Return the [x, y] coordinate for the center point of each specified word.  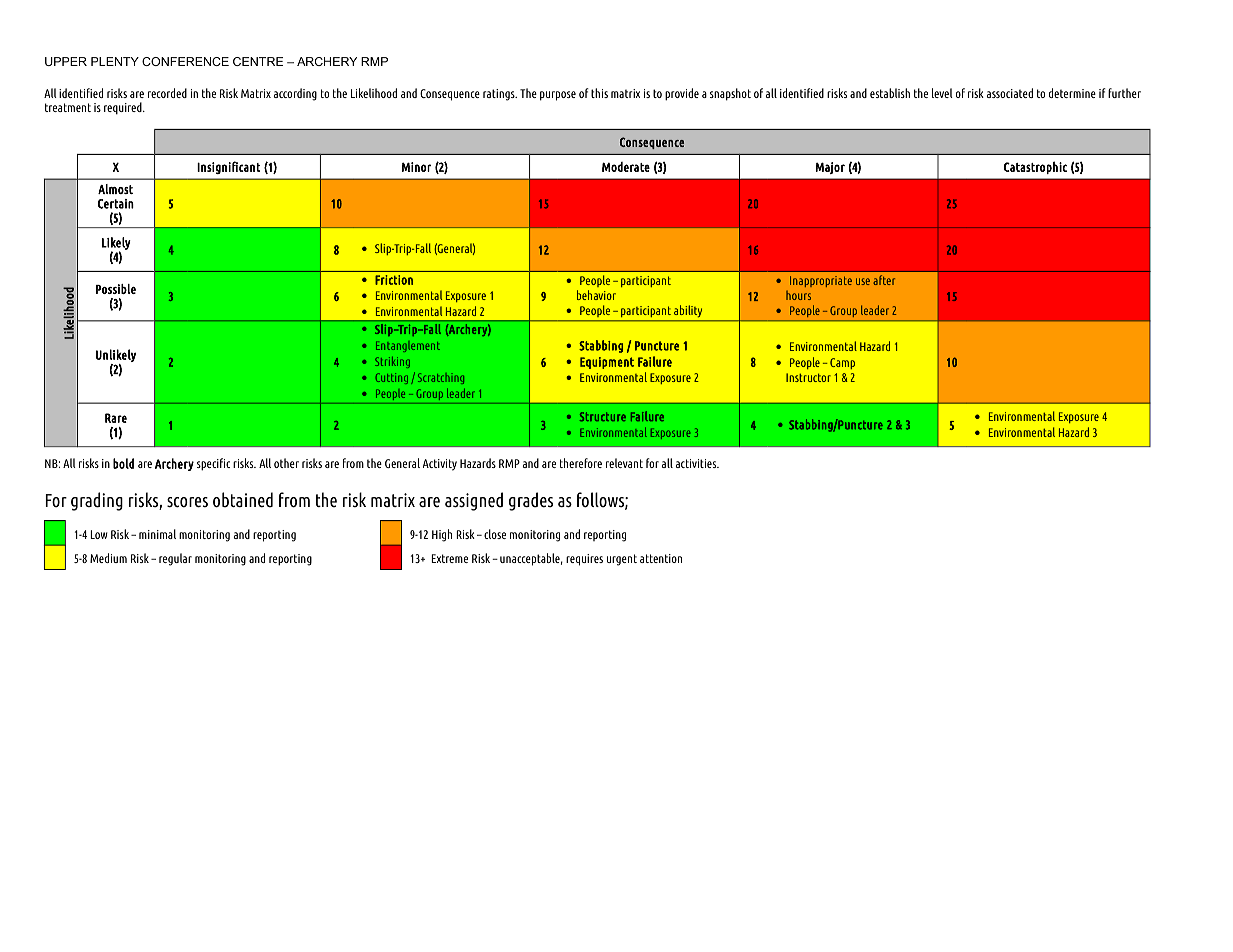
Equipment [607, 363]
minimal [157, 534]
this [599, 93]
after [884, 280]
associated [1010, 93]
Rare [116, 418]
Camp [842, 363]
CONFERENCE [185, 61]
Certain [116, 204]
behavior [596, 295]
